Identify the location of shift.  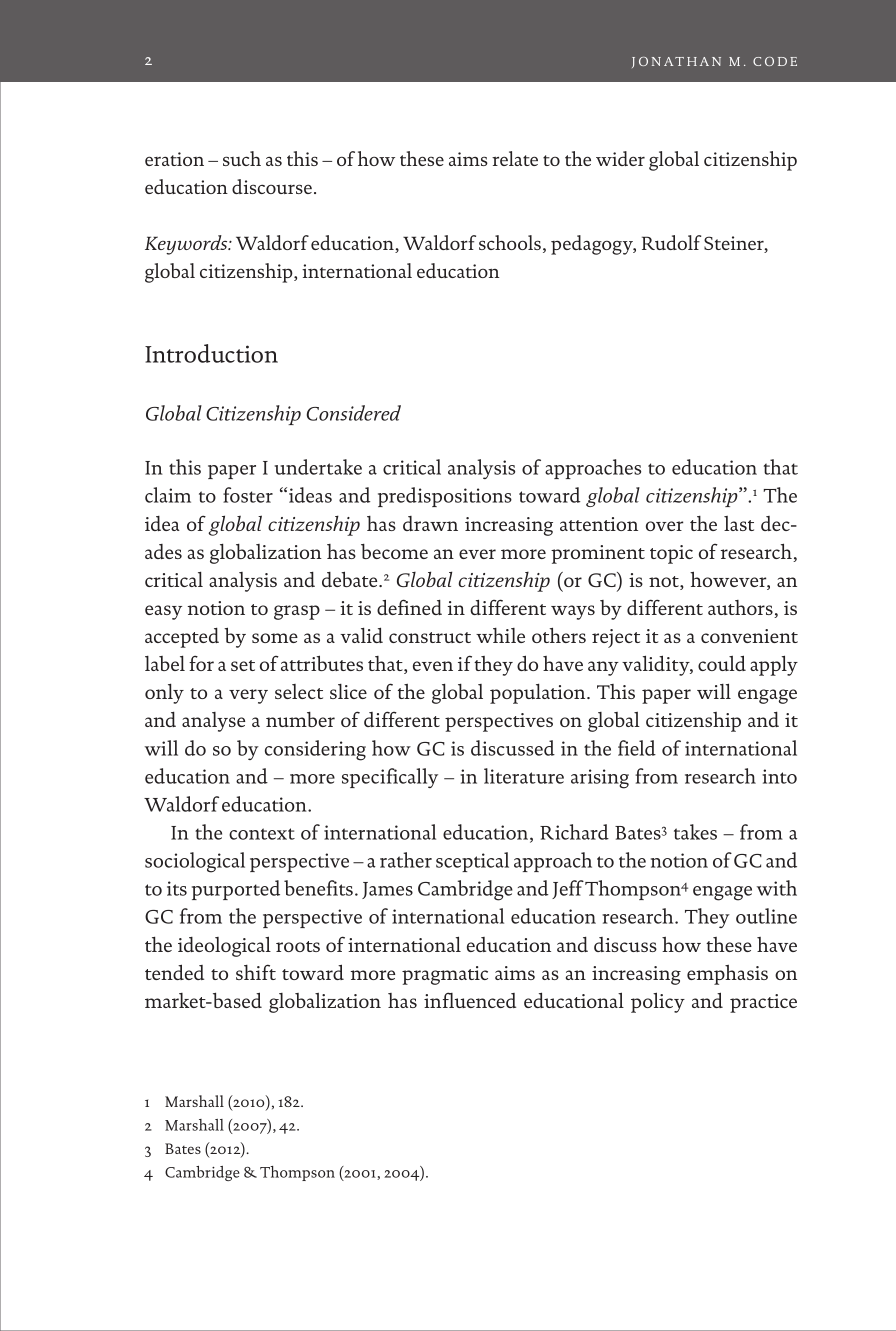
(256, 972).
